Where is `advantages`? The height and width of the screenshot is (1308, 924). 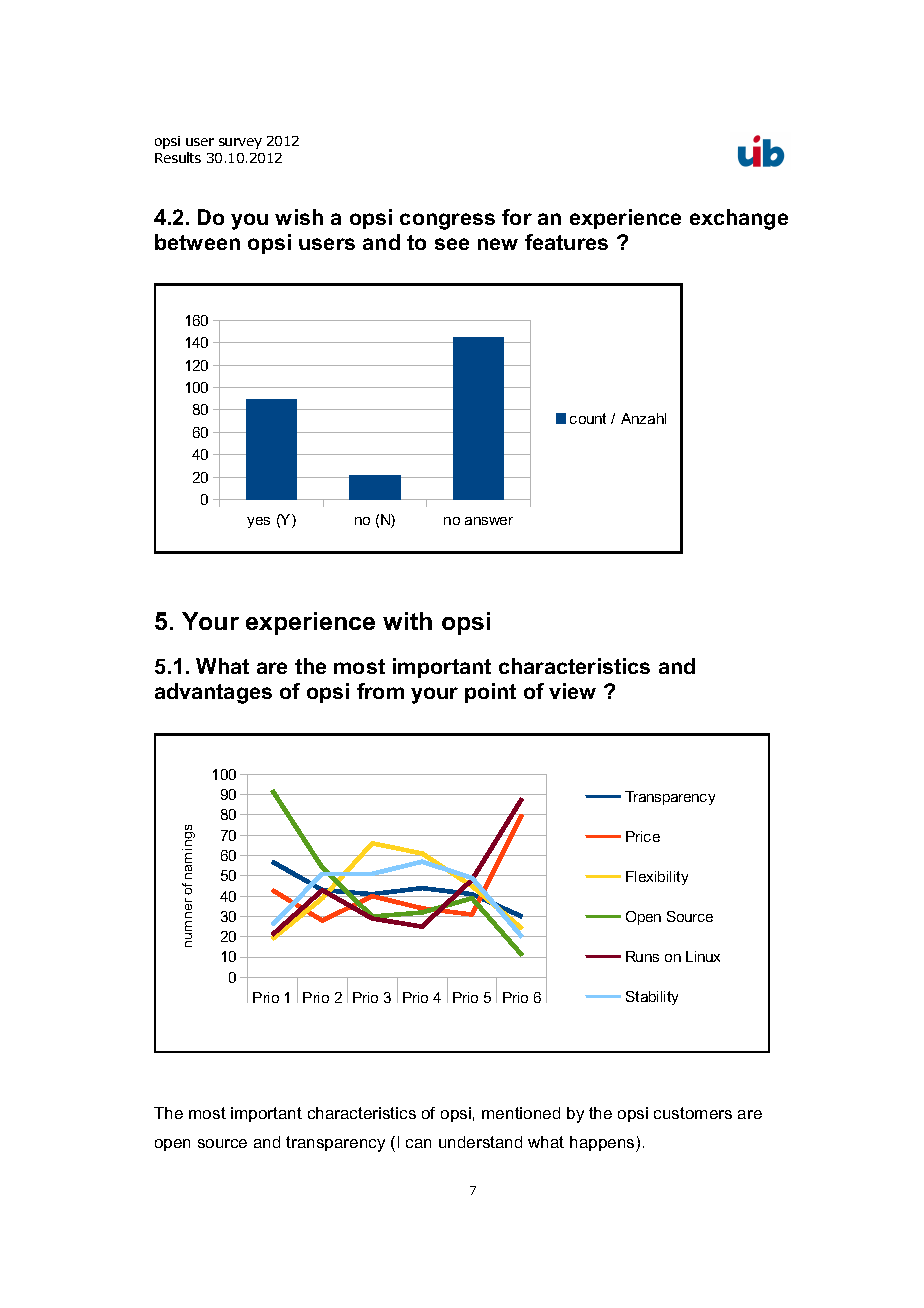
advantages is located at coordinates (213, 693).
